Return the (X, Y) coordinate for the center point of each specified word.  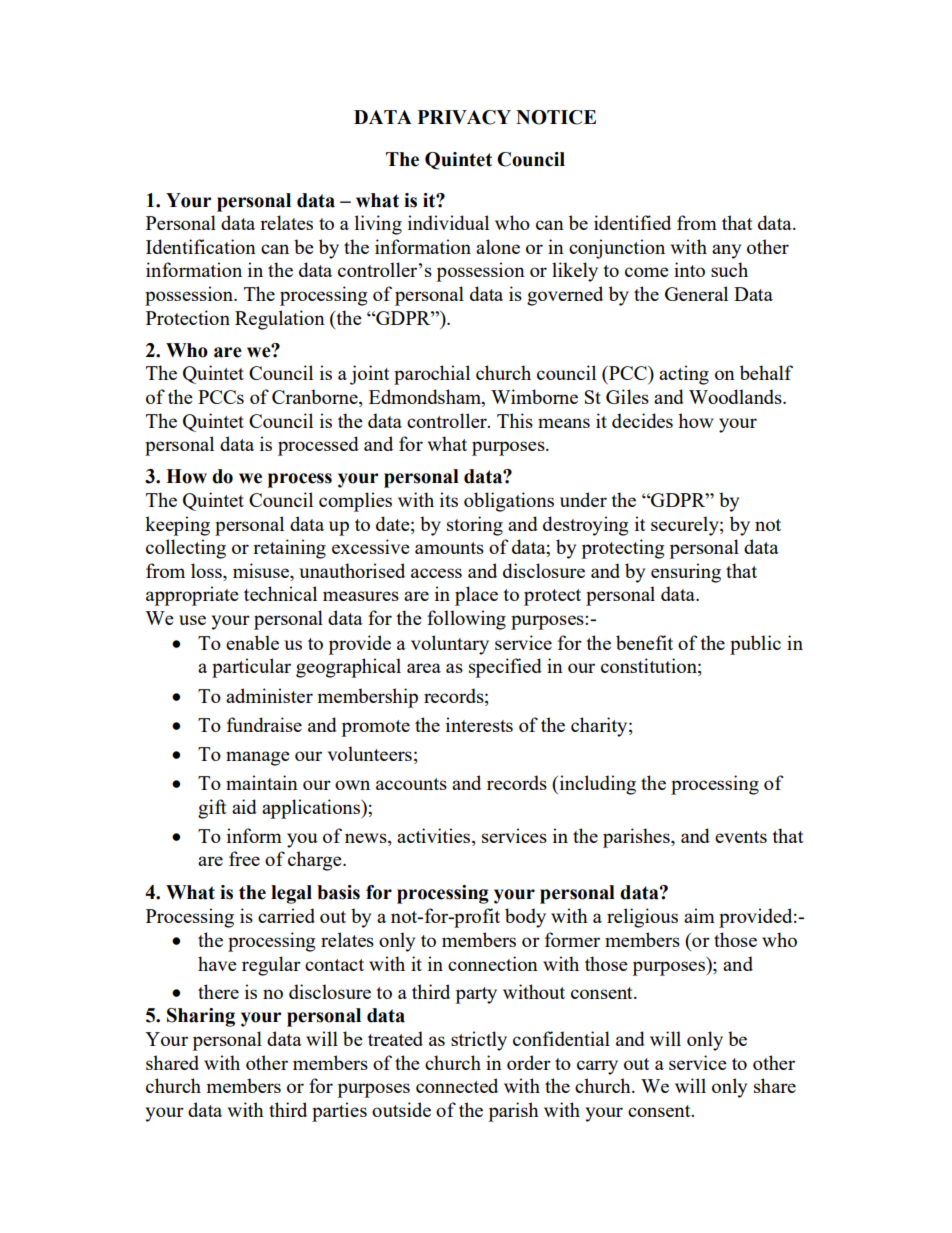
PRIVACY (464, 117)
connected (457, 1085)
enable (252, 642)
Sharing (201, 1017)
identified (632, 222)
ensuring (686, 573)
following (466, 620)
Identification (201, 246)
